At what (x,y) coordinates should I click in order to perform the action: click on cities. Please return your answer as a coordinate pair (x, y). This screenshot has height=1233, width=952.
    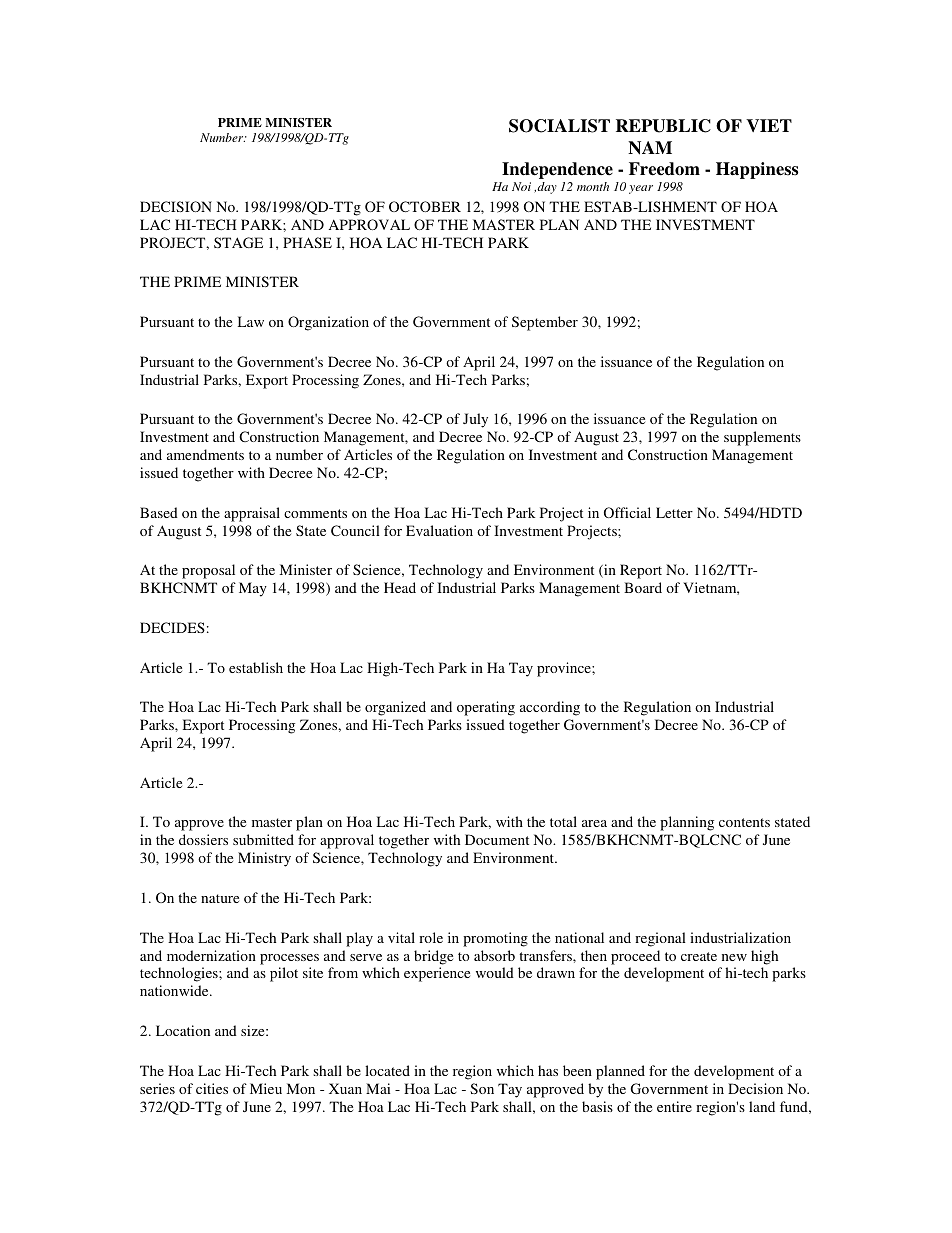
    Looking at the image, I should click on (212, 1088).
